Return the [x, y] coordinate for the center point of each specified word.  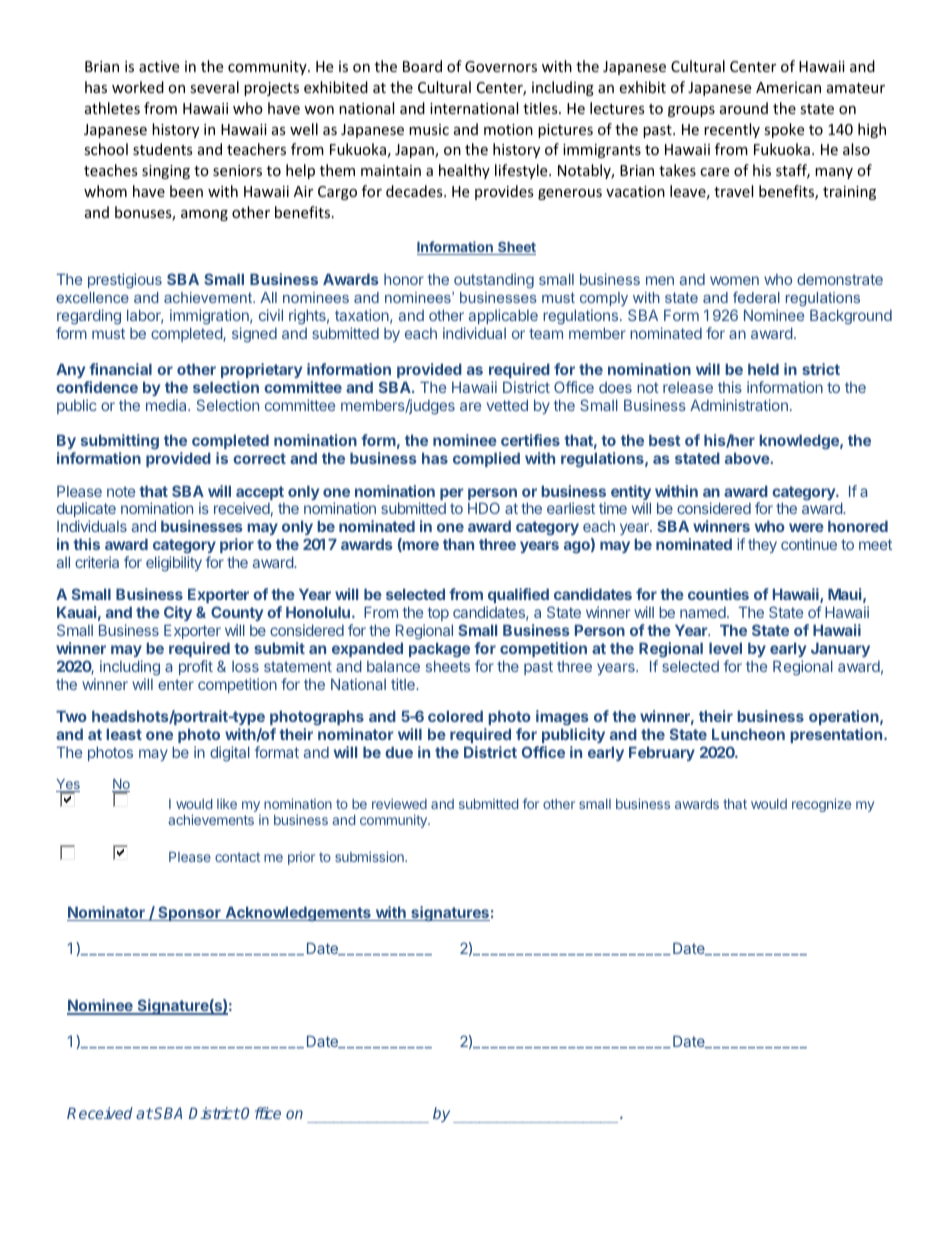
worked [138, 87]
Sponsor [189, 913]
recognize [821, 805]
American [788, 87]
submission [370, 856]
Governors [501, 66]
